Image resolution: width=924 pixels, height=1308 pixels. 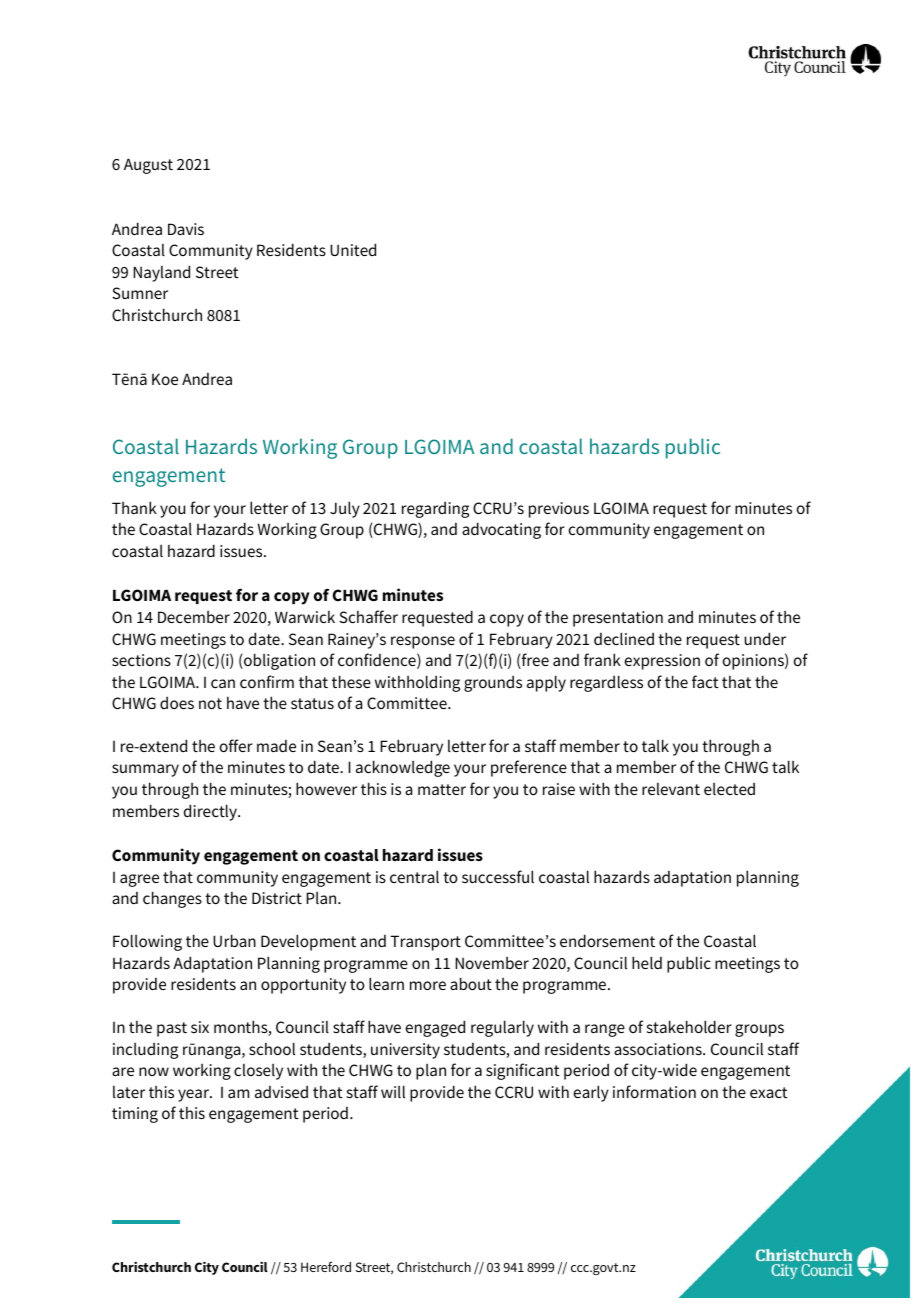 What do you see at coordinates (326, 1266) in the document?
I see `Hereford` at bounding box center [326, 1266].
